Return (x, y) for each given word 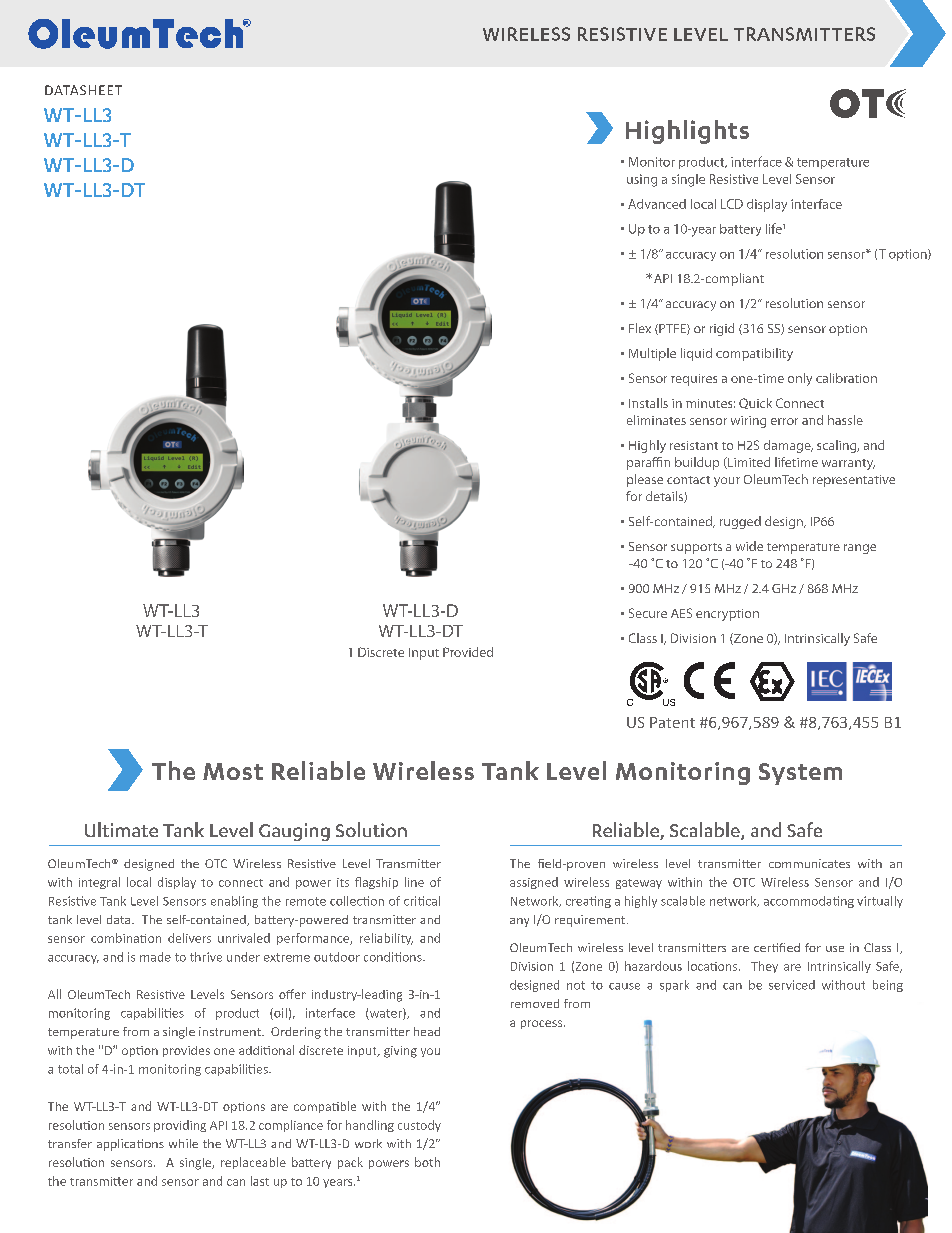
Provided (468, 652)
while (183, 1143)
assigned (534, 883)
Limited (748, 463)
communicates (809, 863)
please (645, 480)
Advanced (657, 204)
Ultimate (121, 829)
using (642, 180)
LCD (732, 204)
